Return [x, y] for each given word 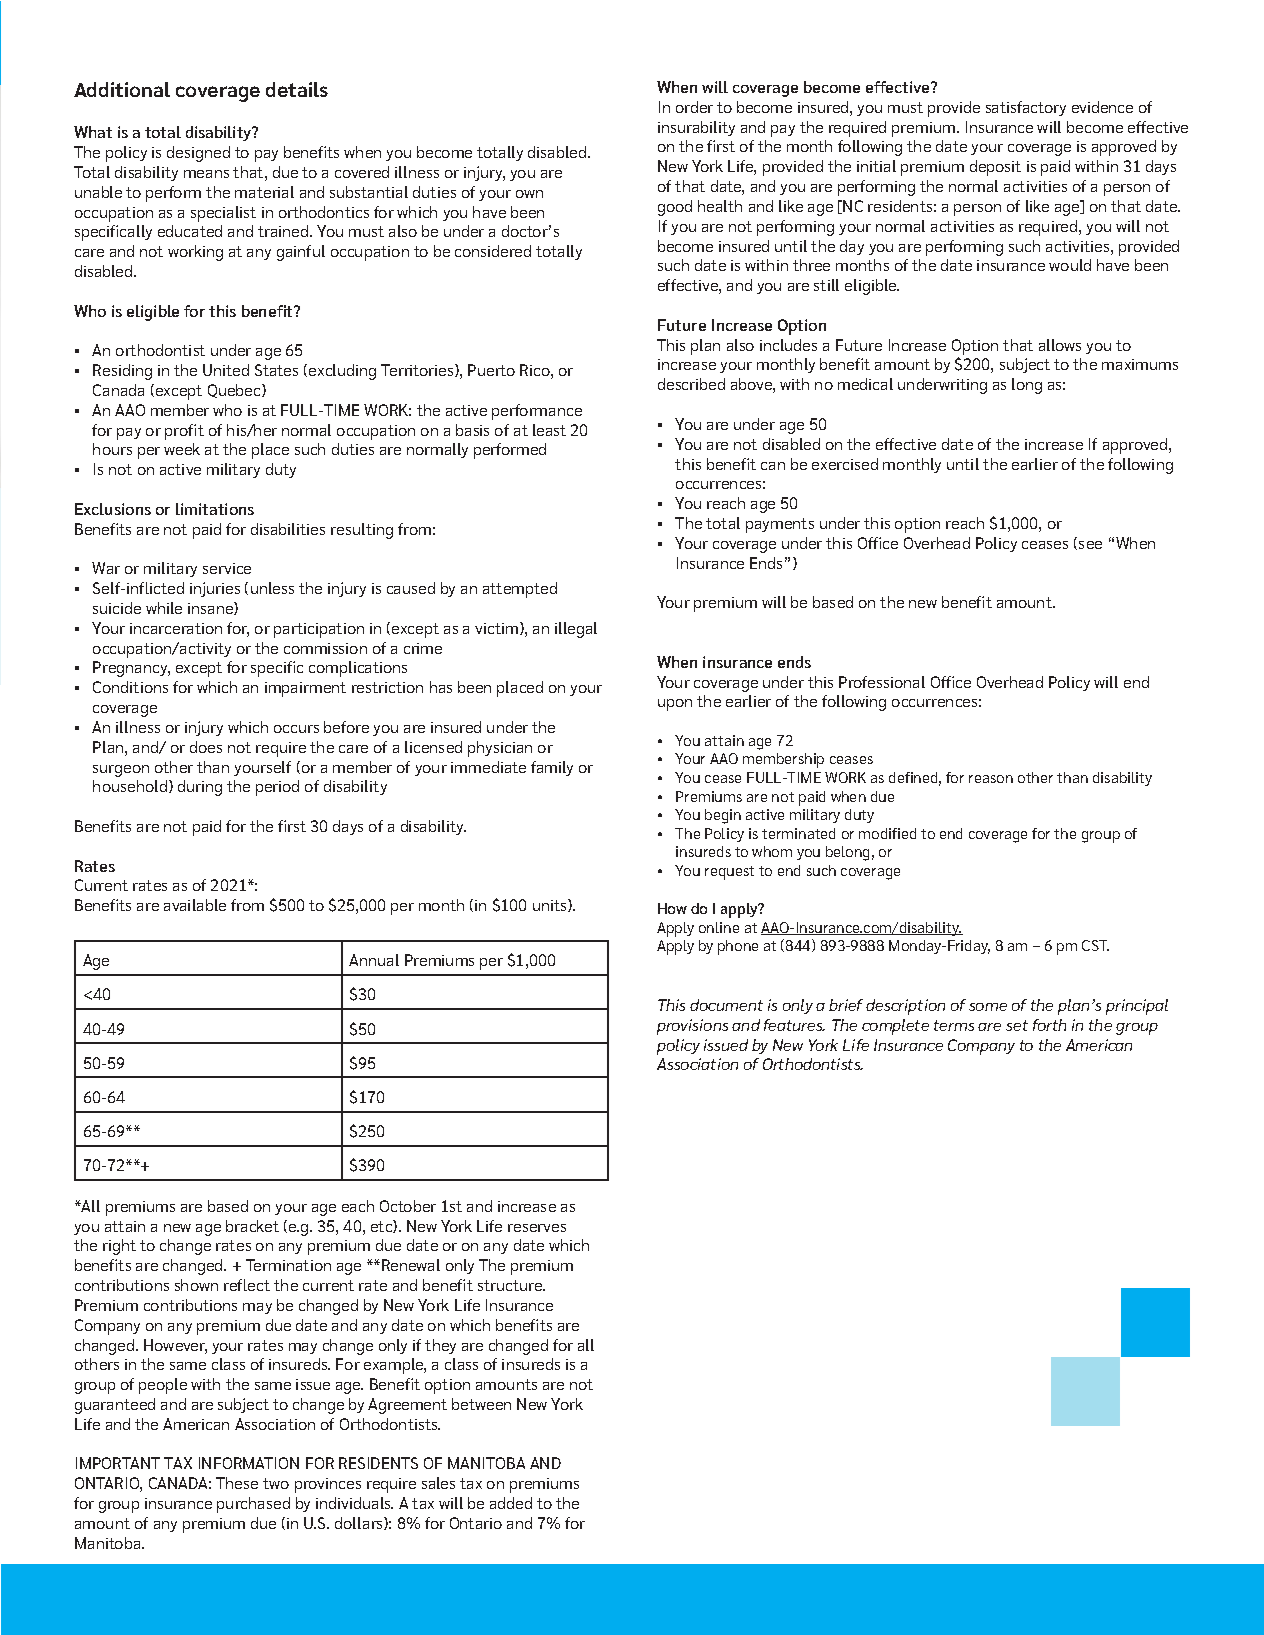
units [551, 905]
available [195, 905]
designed [198, 154]
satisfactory [1026, 108]
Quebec [235, 391]
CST [1095, 945]
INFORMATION [249, 1463]
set [1017, 1025]
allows [1060, 345]
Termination [288, 1265]
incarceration [176, 628]
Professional [882, 682]
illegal [576, 630]
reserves [537, 1228]
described [691, 384]
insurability [696, 128]
